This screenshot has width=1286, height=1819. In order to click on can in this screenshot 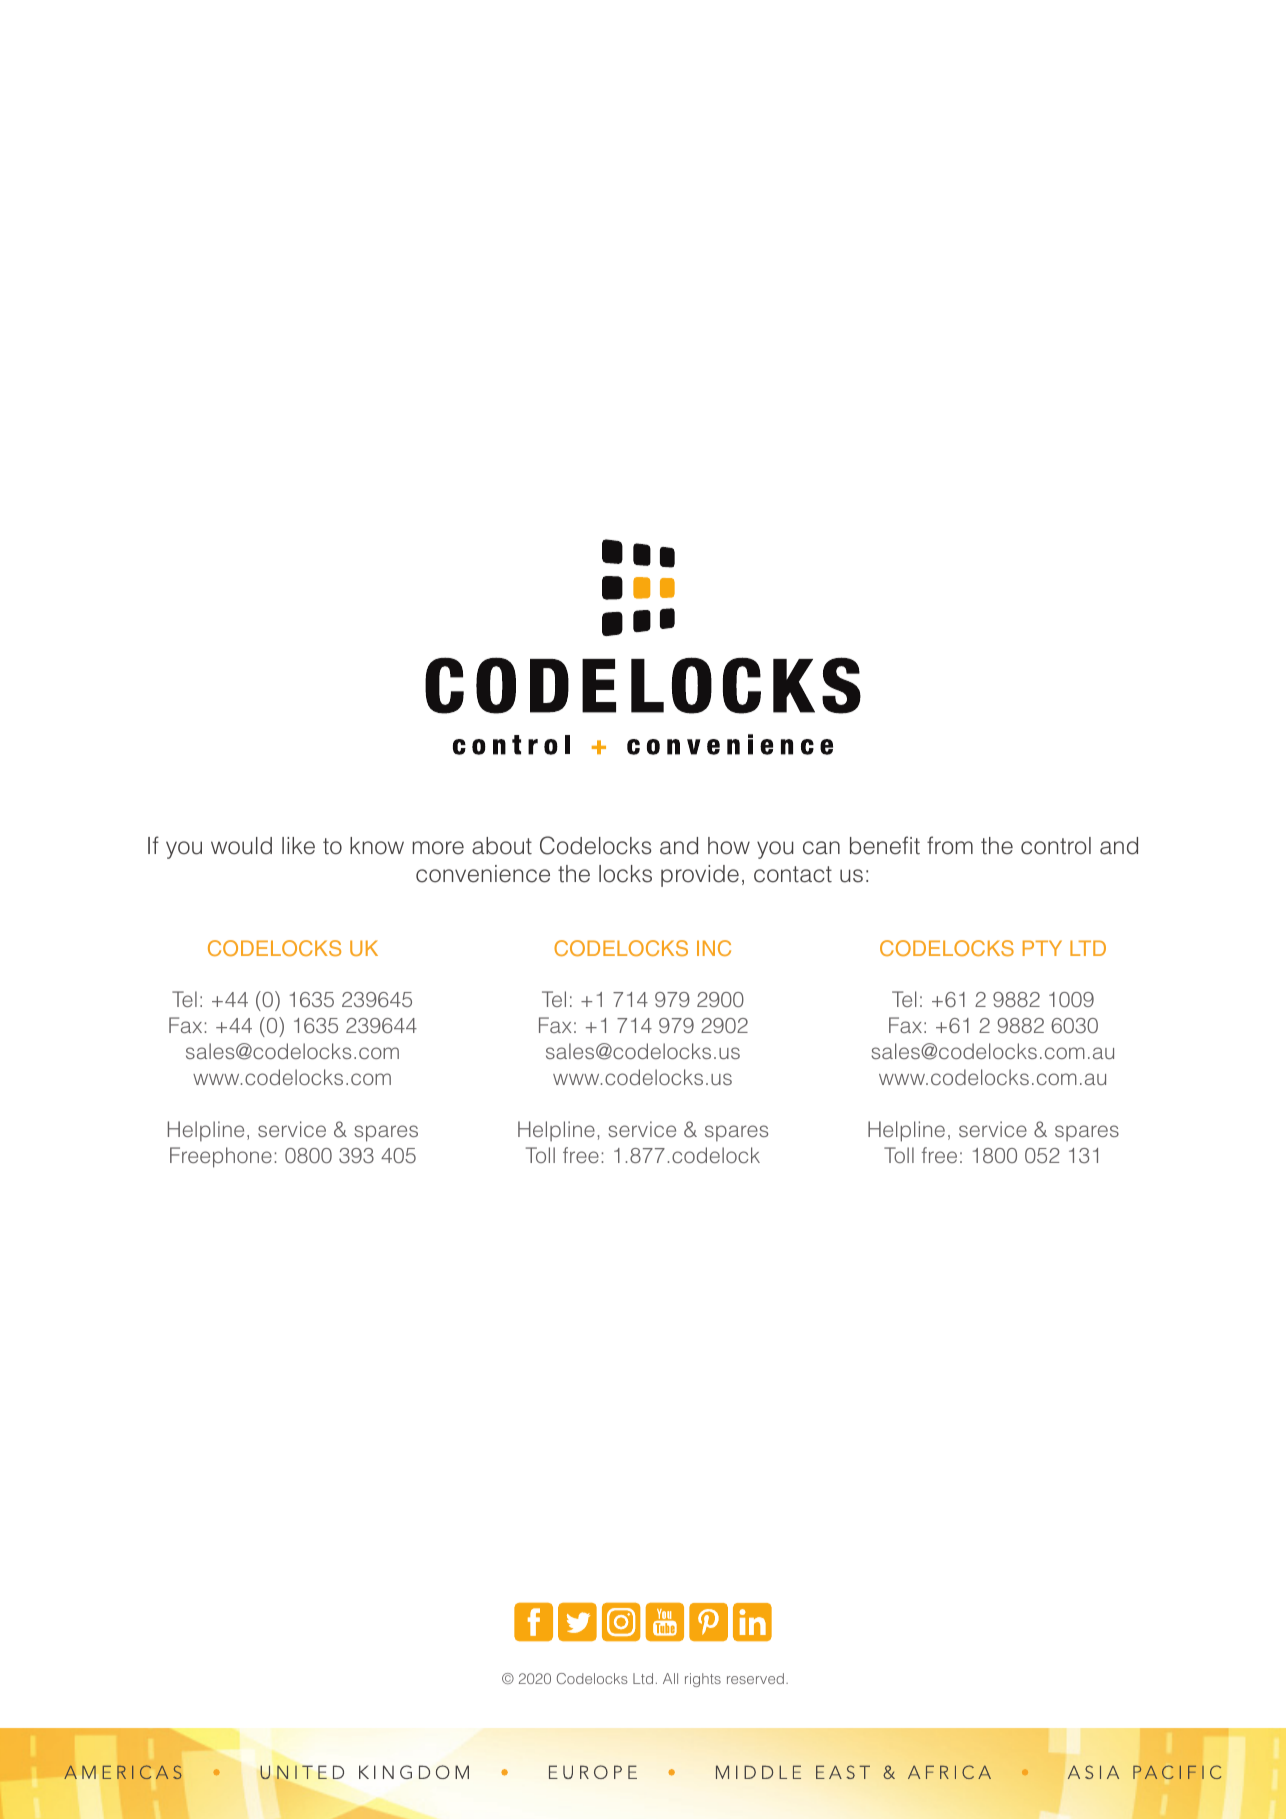, I will do `click(821, 848)`.
